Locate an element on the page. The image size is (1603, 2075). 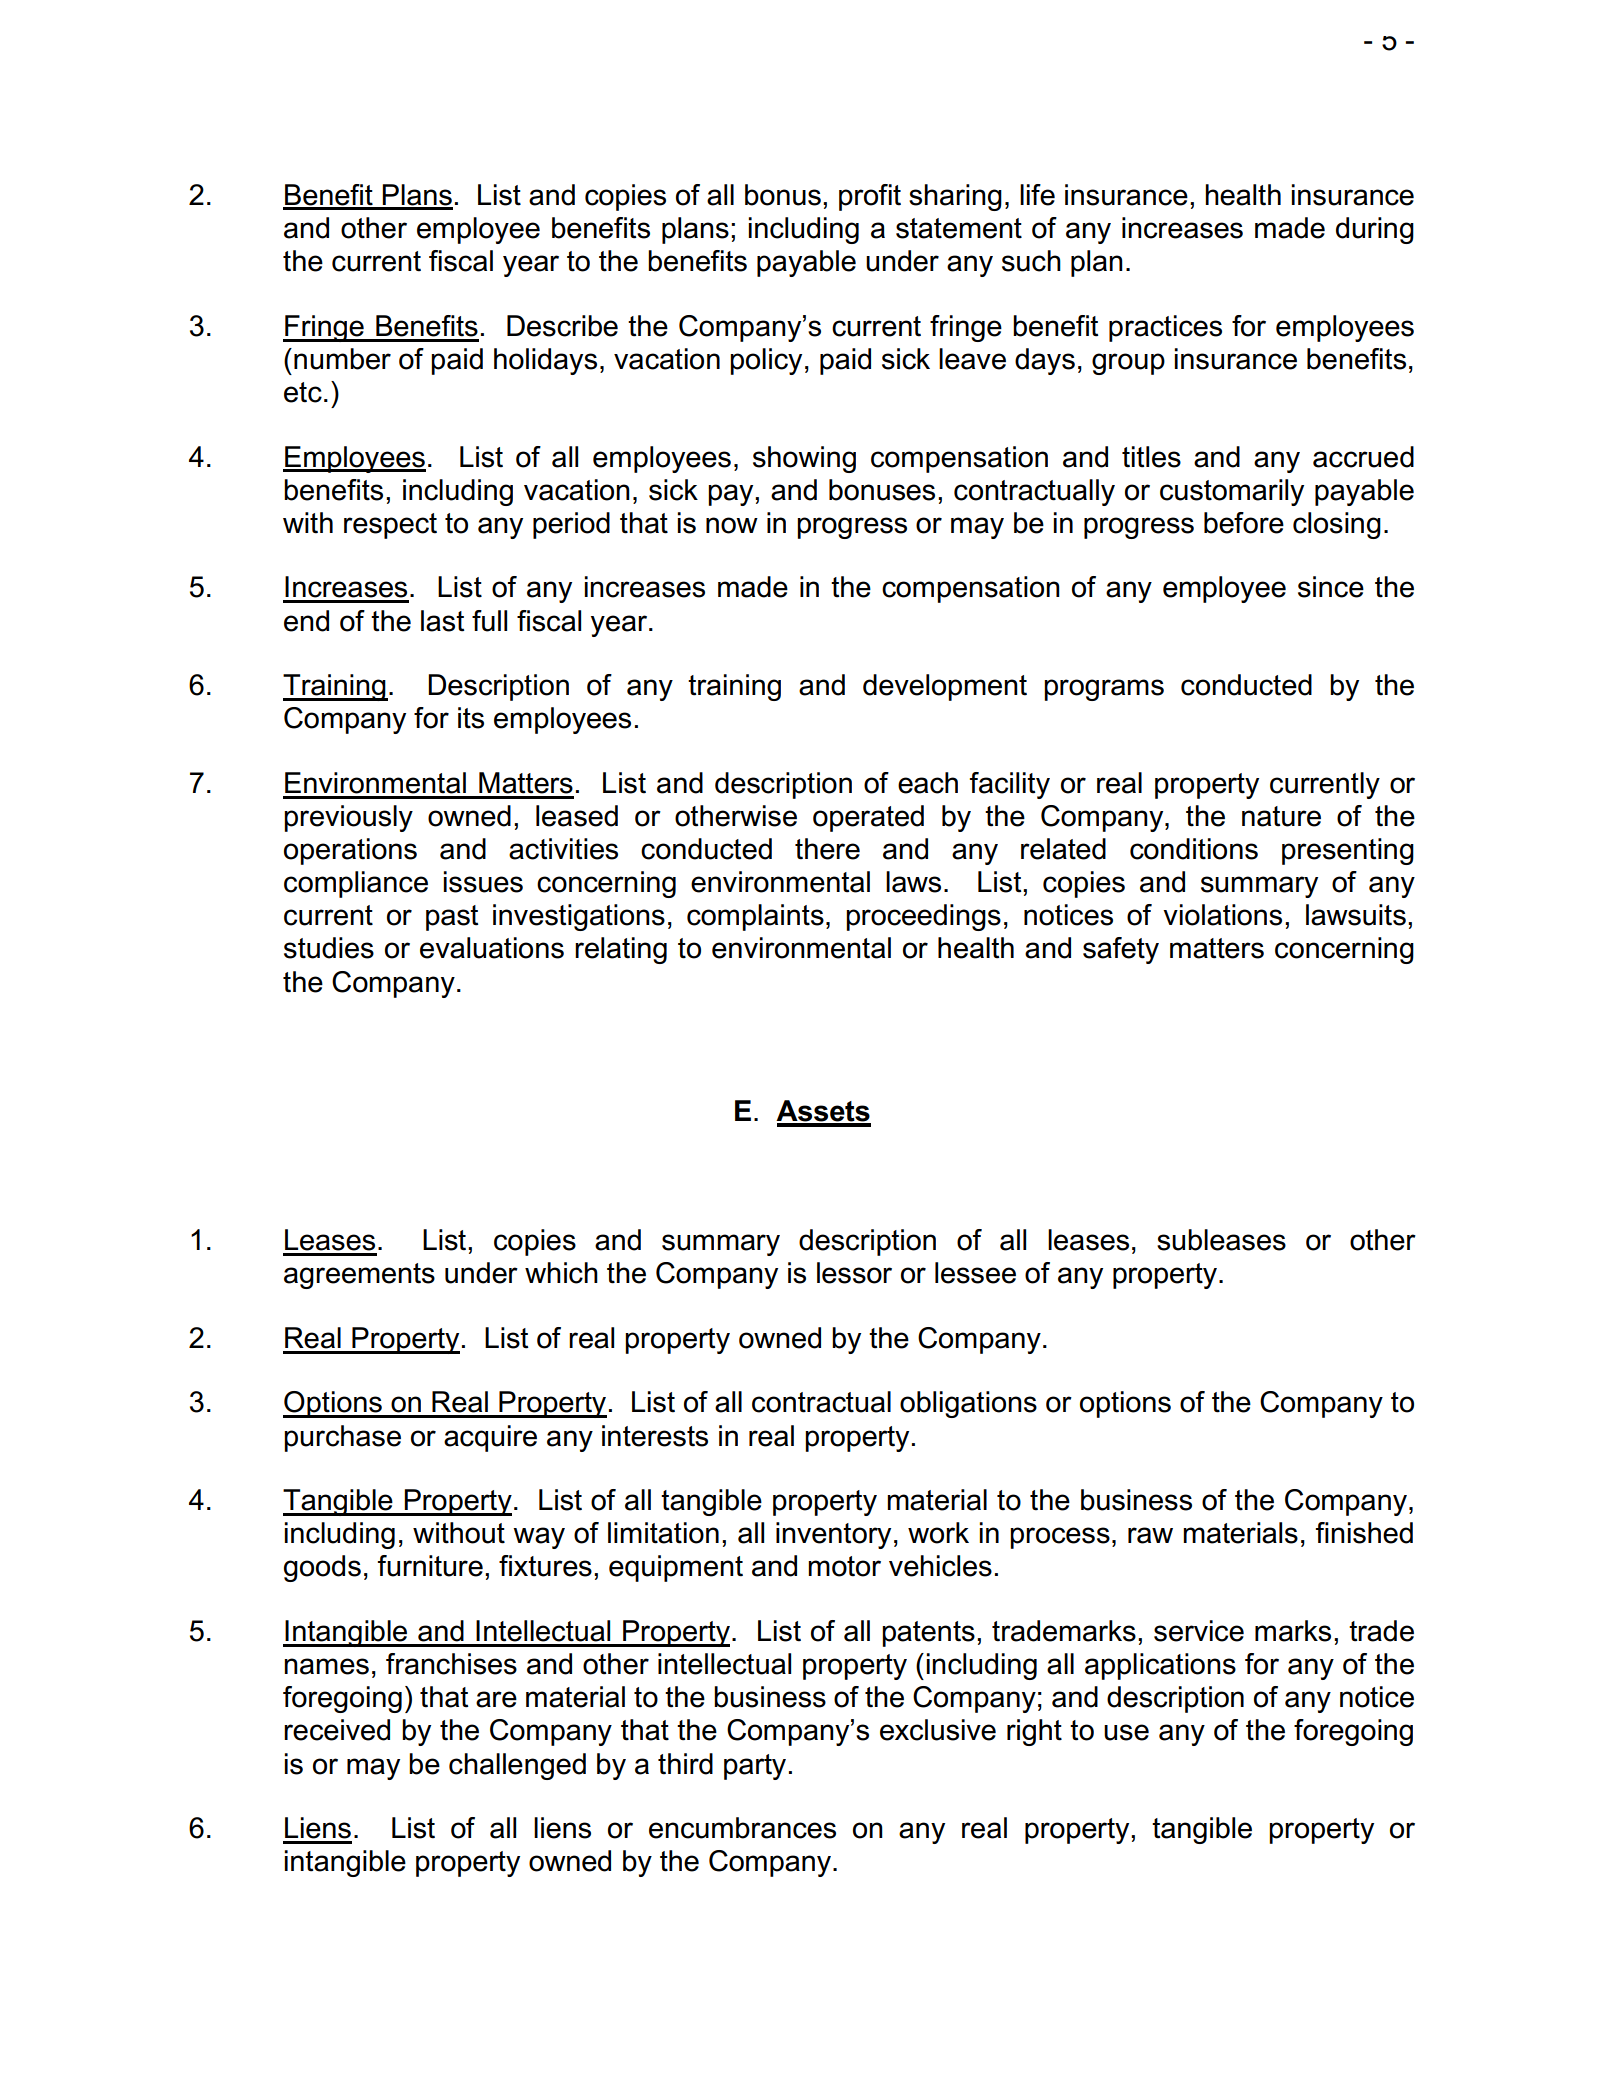
applications is located at coordinates (1160, 1666).
